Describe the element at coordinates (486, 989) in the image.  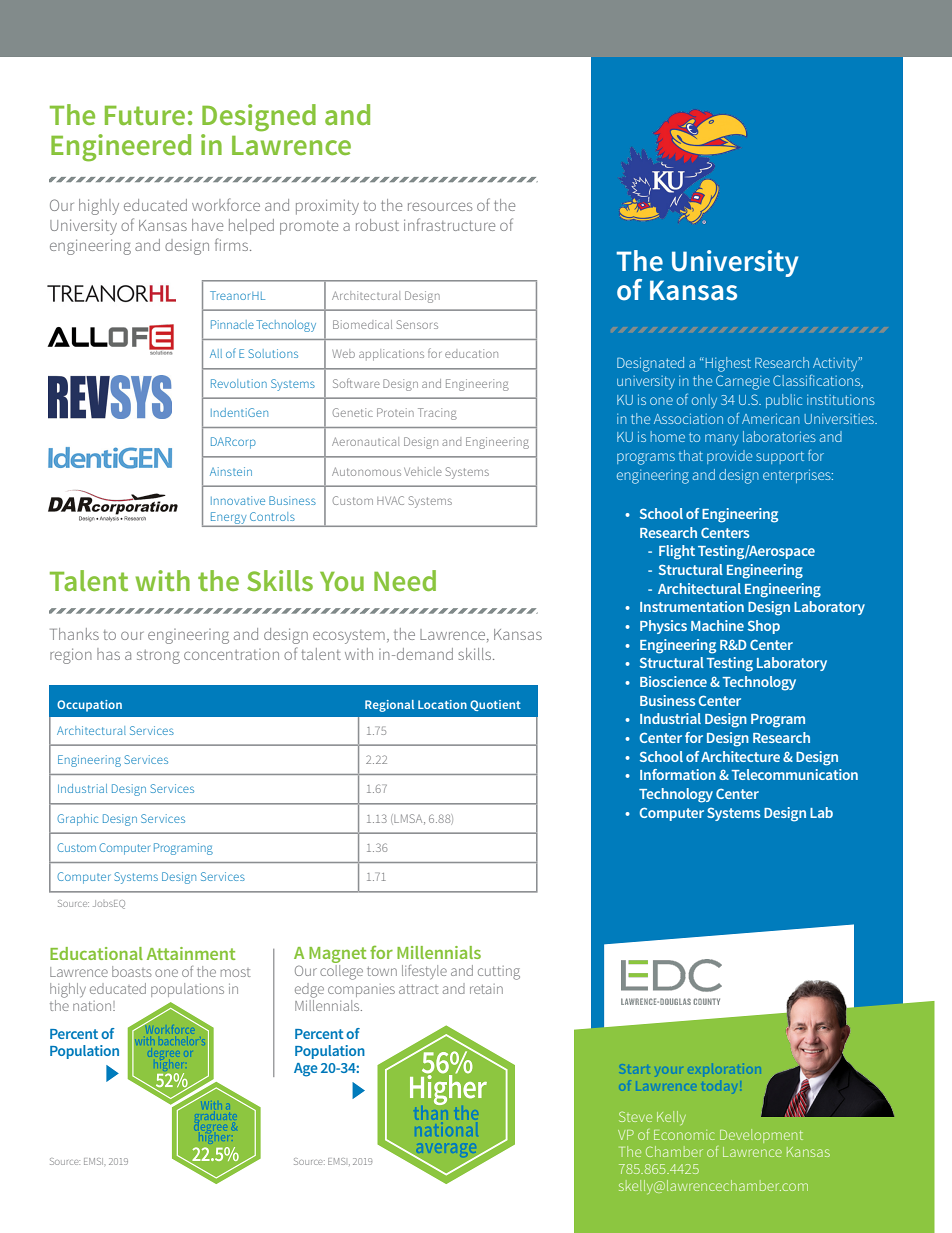
I see `retain` at that location.
